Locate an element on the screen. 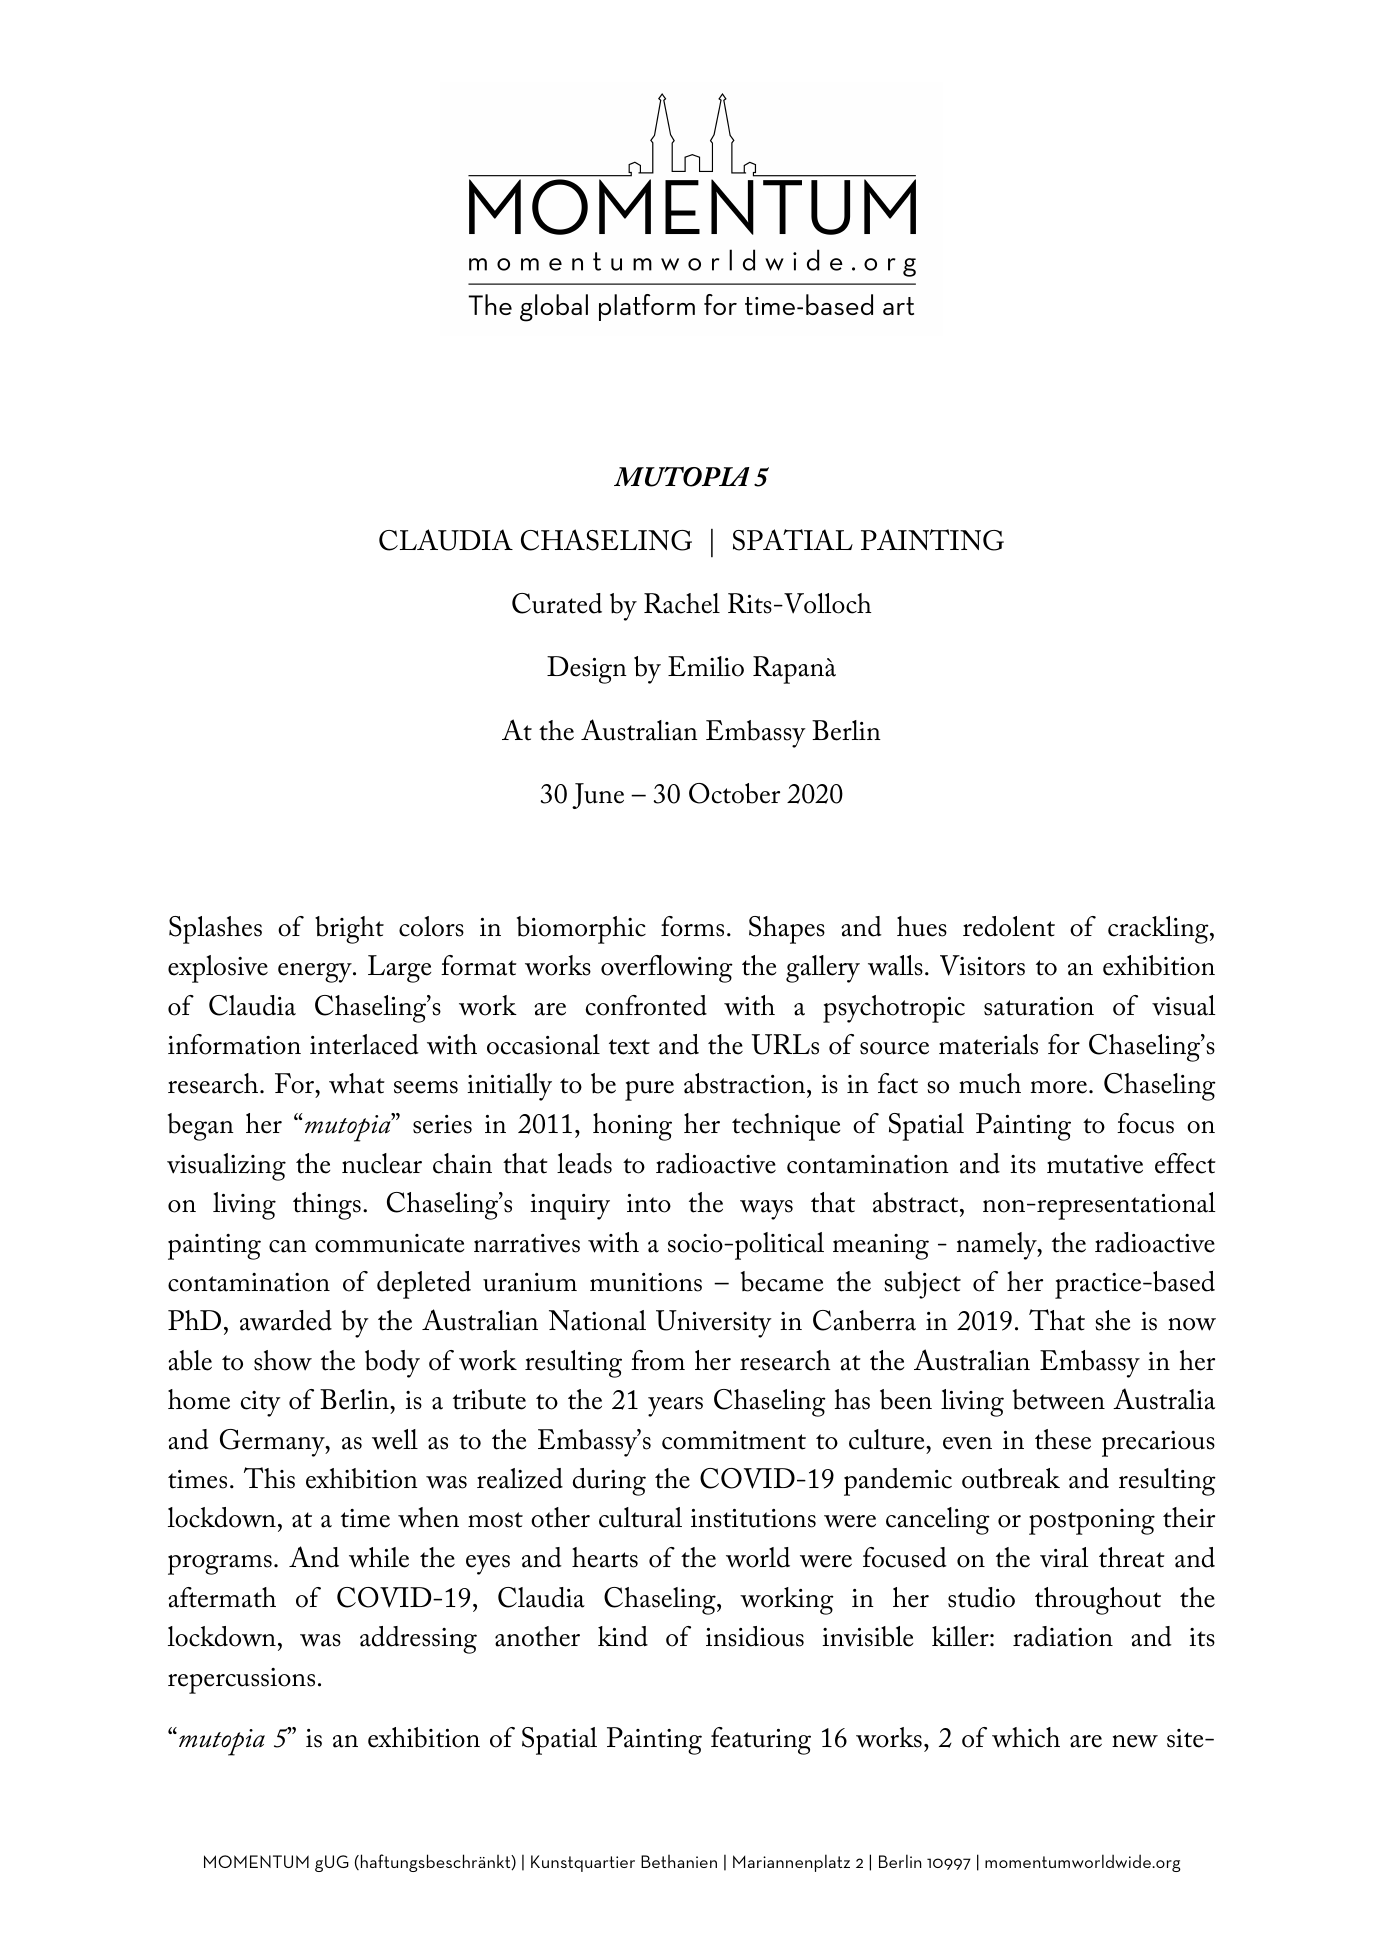  Curated is located at coordinates (557, 603).
